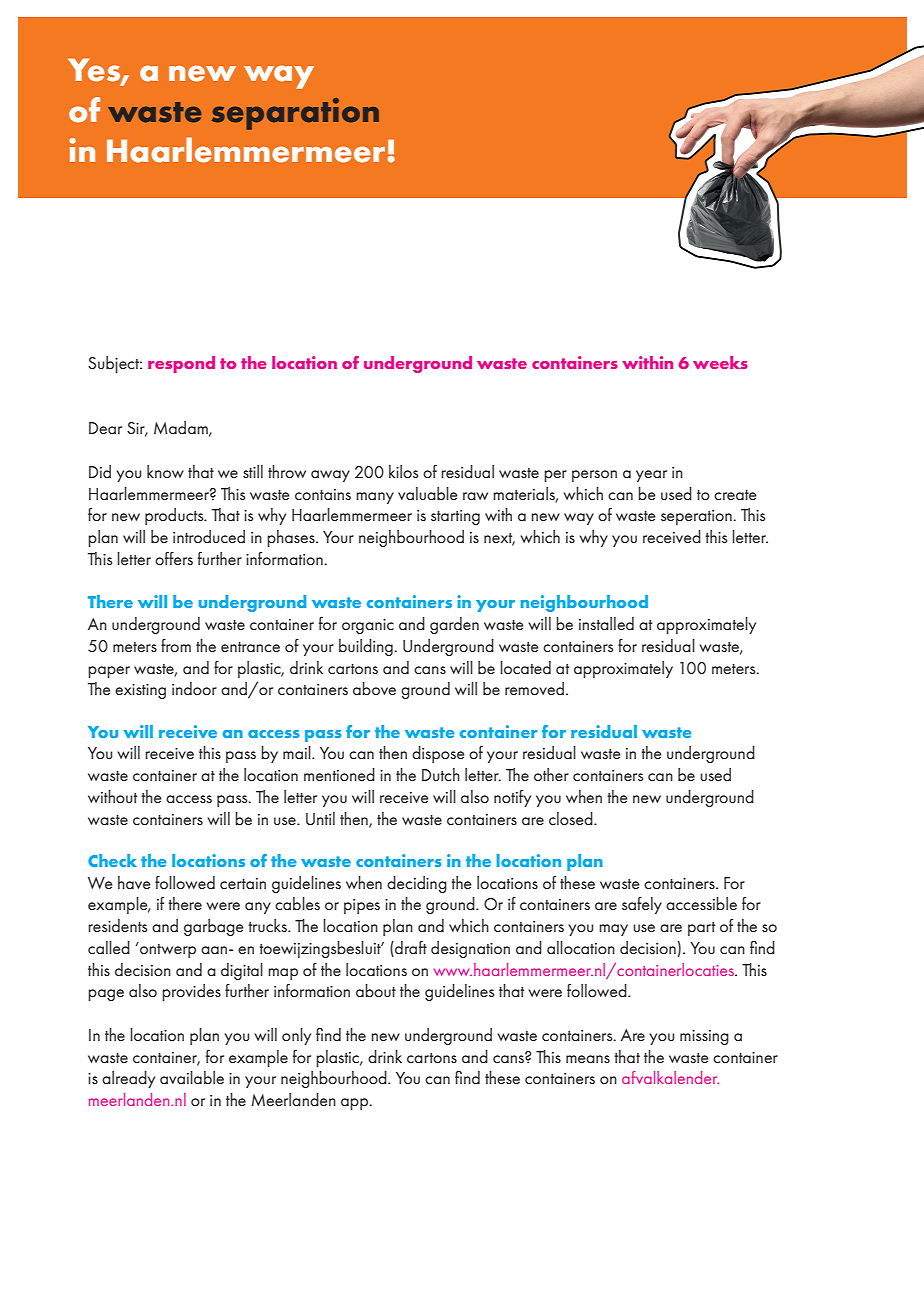 This image has width=924, height=1308. I want to click on Yes, so click(95, 71).
